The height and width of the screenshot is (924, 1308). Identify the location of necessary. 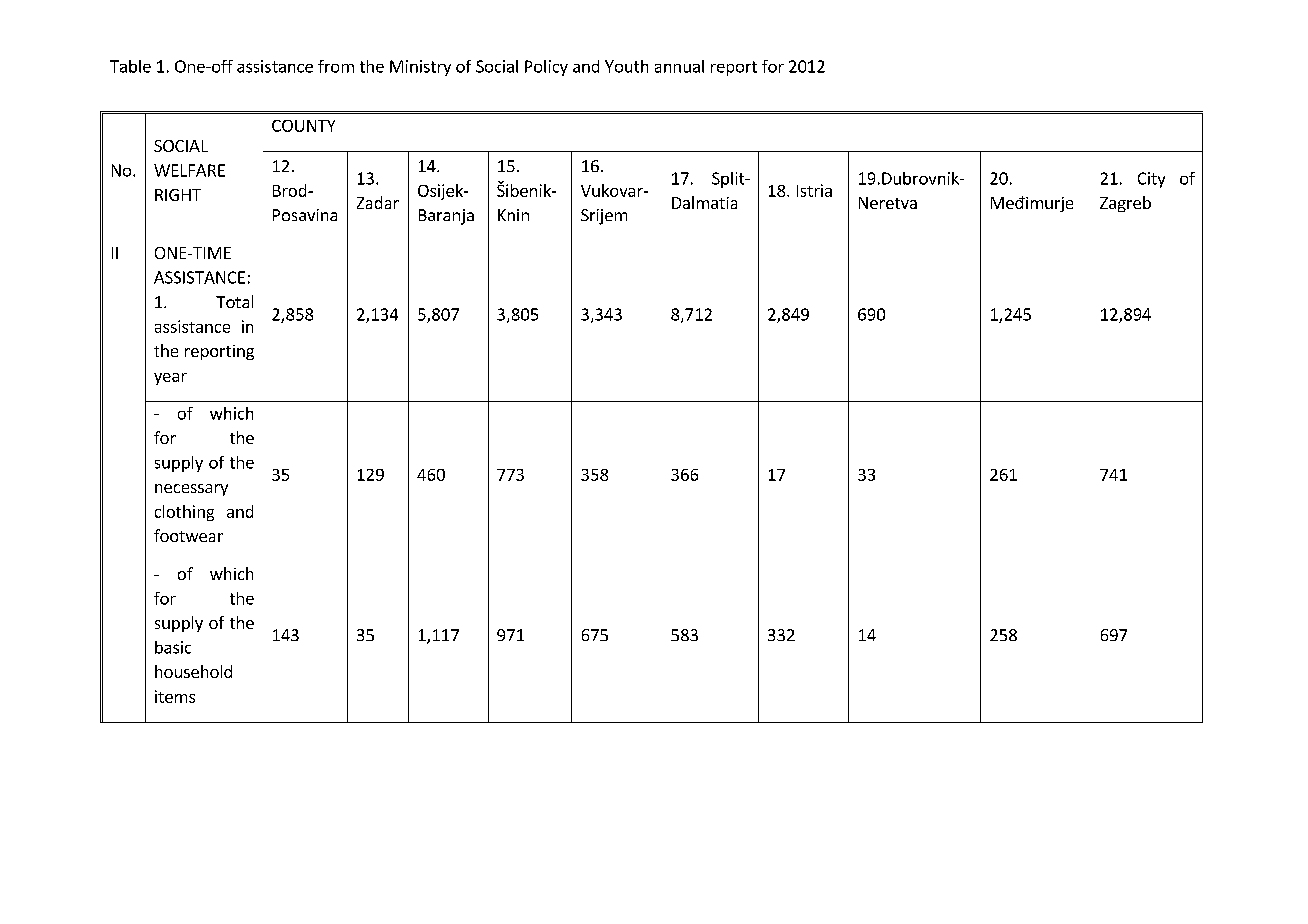
(191, 490).
